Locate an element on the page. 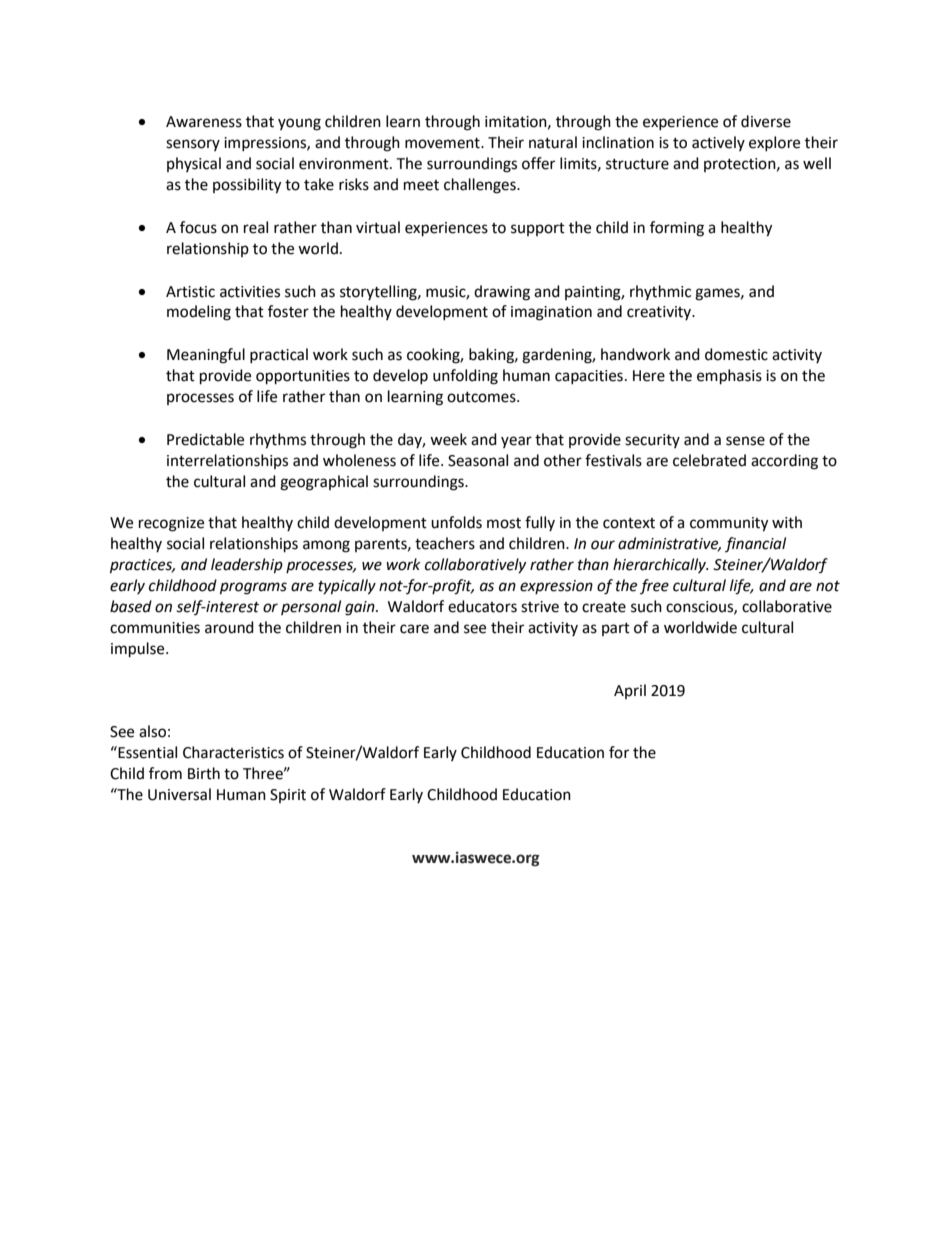  actively is located at coordinates (718, 143).
